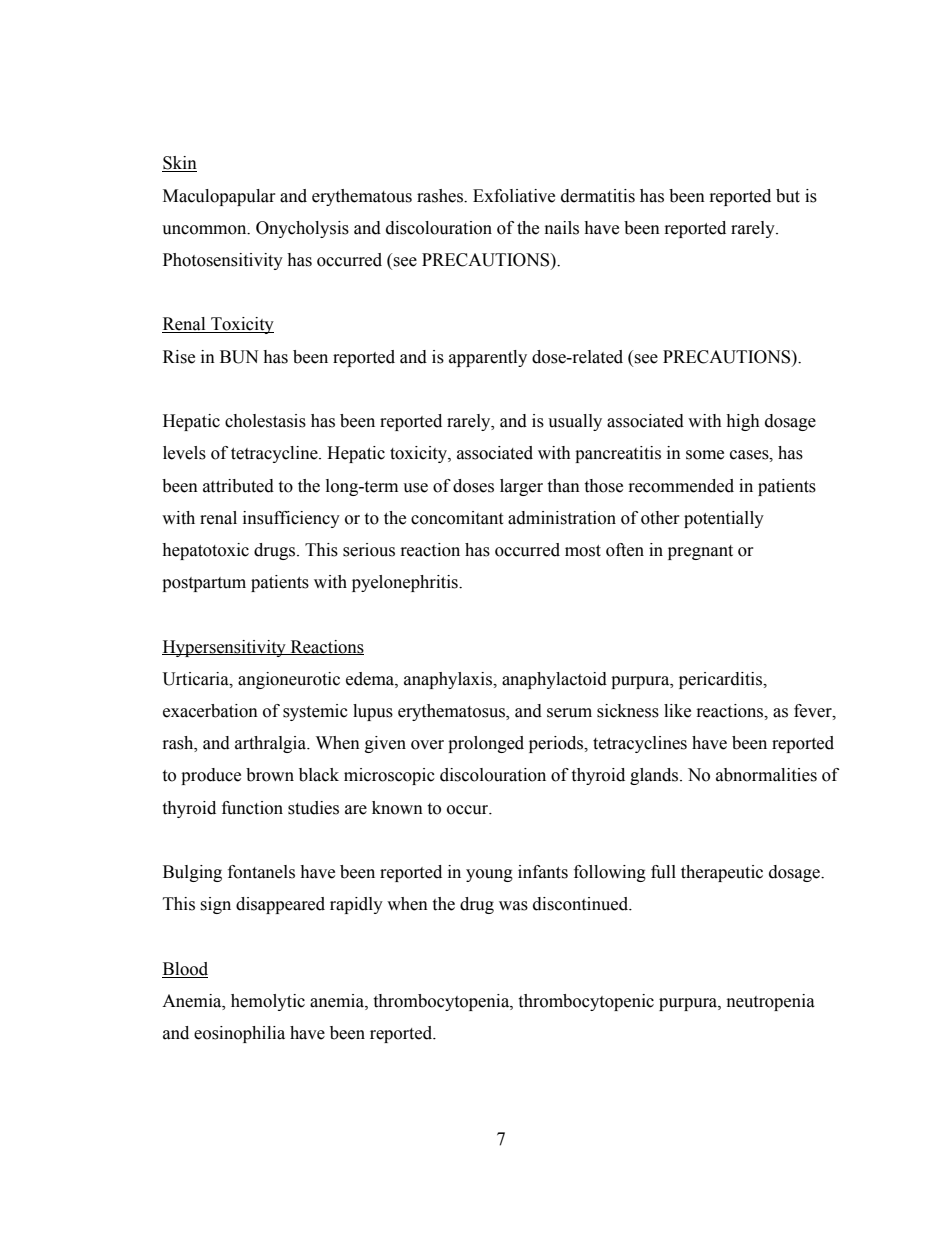 This page has height=1233, width=952. I want to click on postpartum, so click(204, 584).
